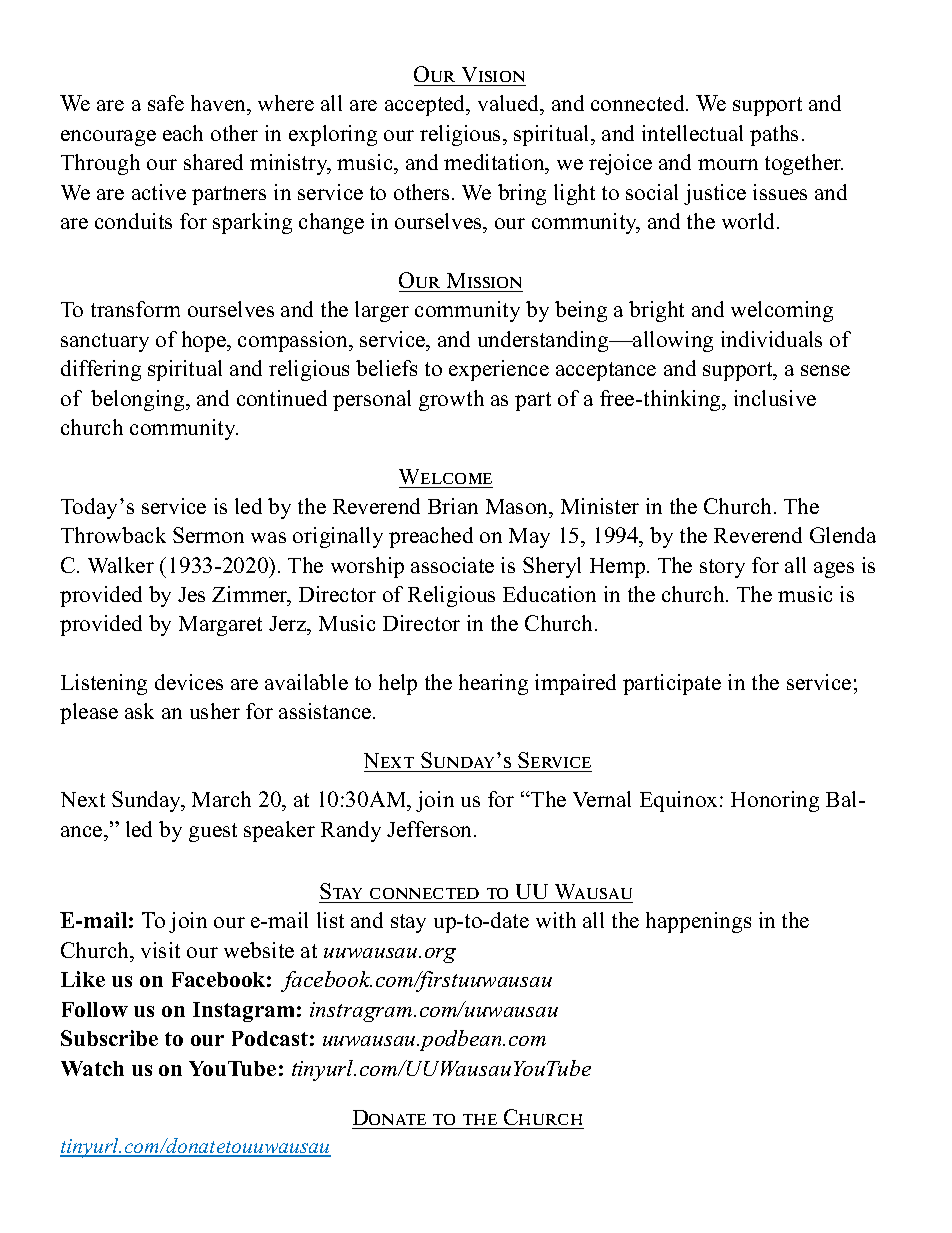  What do you see at coordinates (221, 799) in the document?
I see `March` at bounding box center [221, 799].
